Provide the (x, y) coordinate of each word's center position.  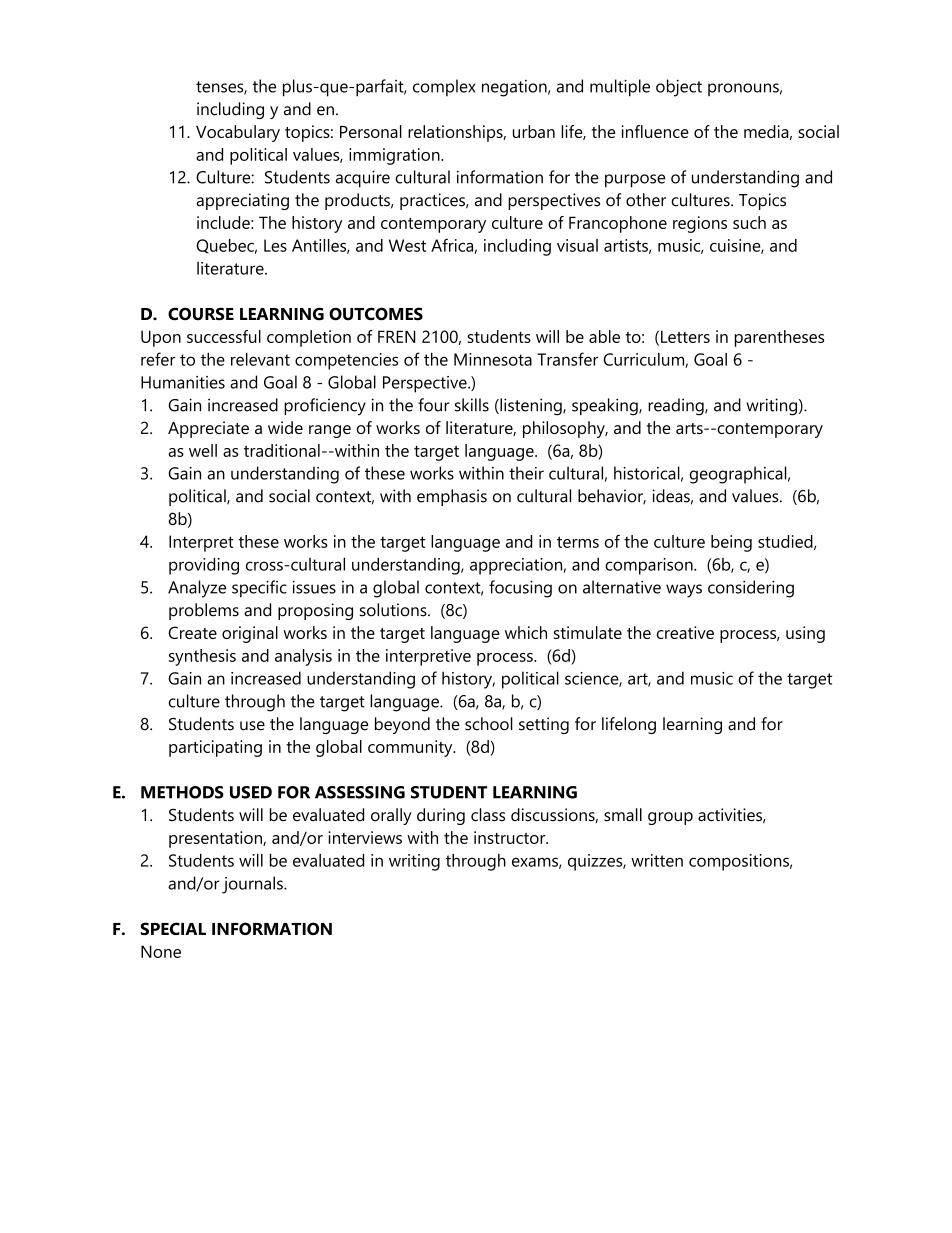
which (526, 632)
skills (472, 405)
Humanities (183, 382)
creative (685, 632)
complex (444, 88)
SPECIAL (173, 928)
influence (655, 131)
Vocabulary (238, 133)
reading (677, 407)
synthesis (202, 657)
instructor (511, 837)
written (657, 860)
